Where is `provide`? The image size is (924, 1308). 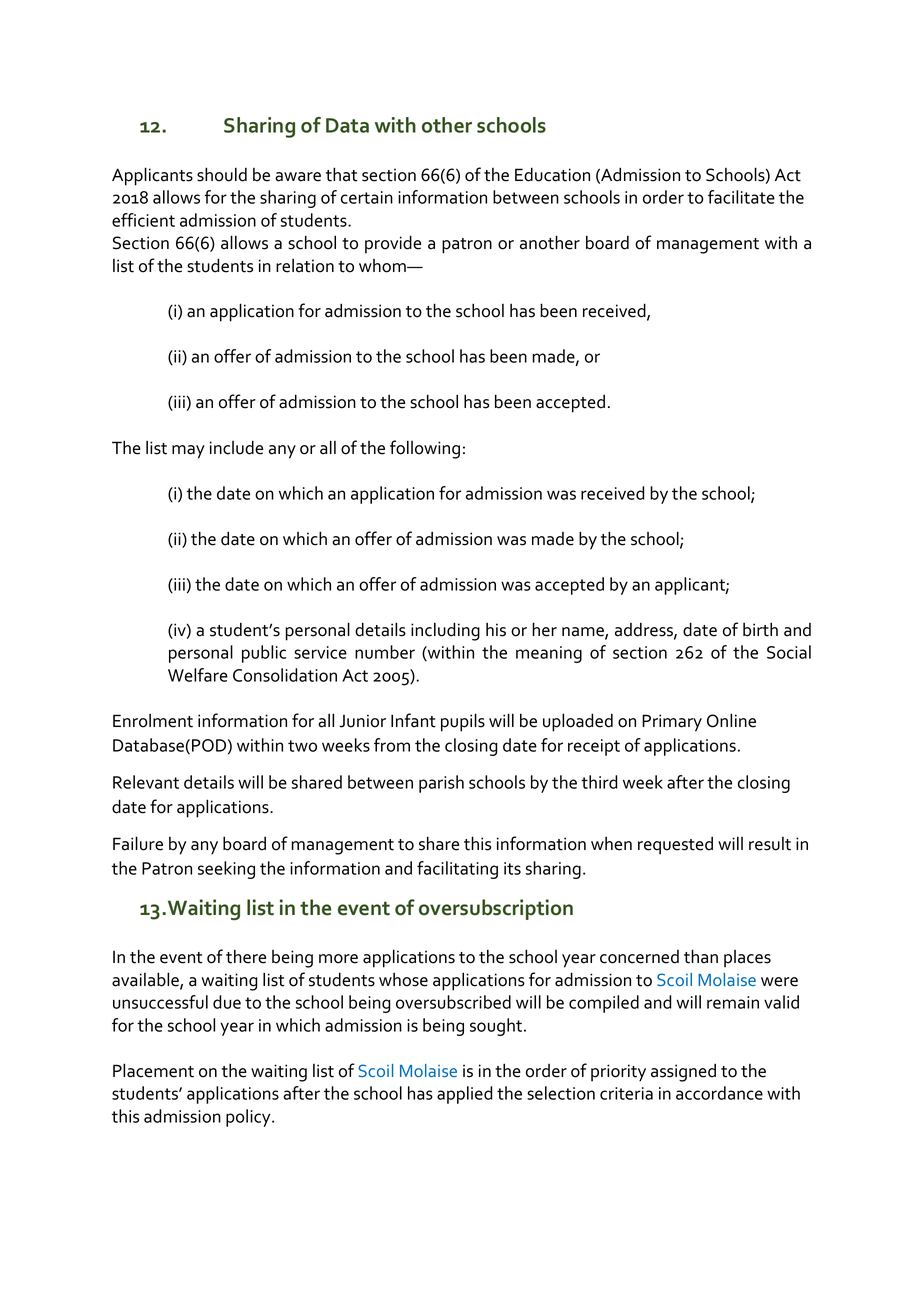
provide is located at coordinates (393, 244).
